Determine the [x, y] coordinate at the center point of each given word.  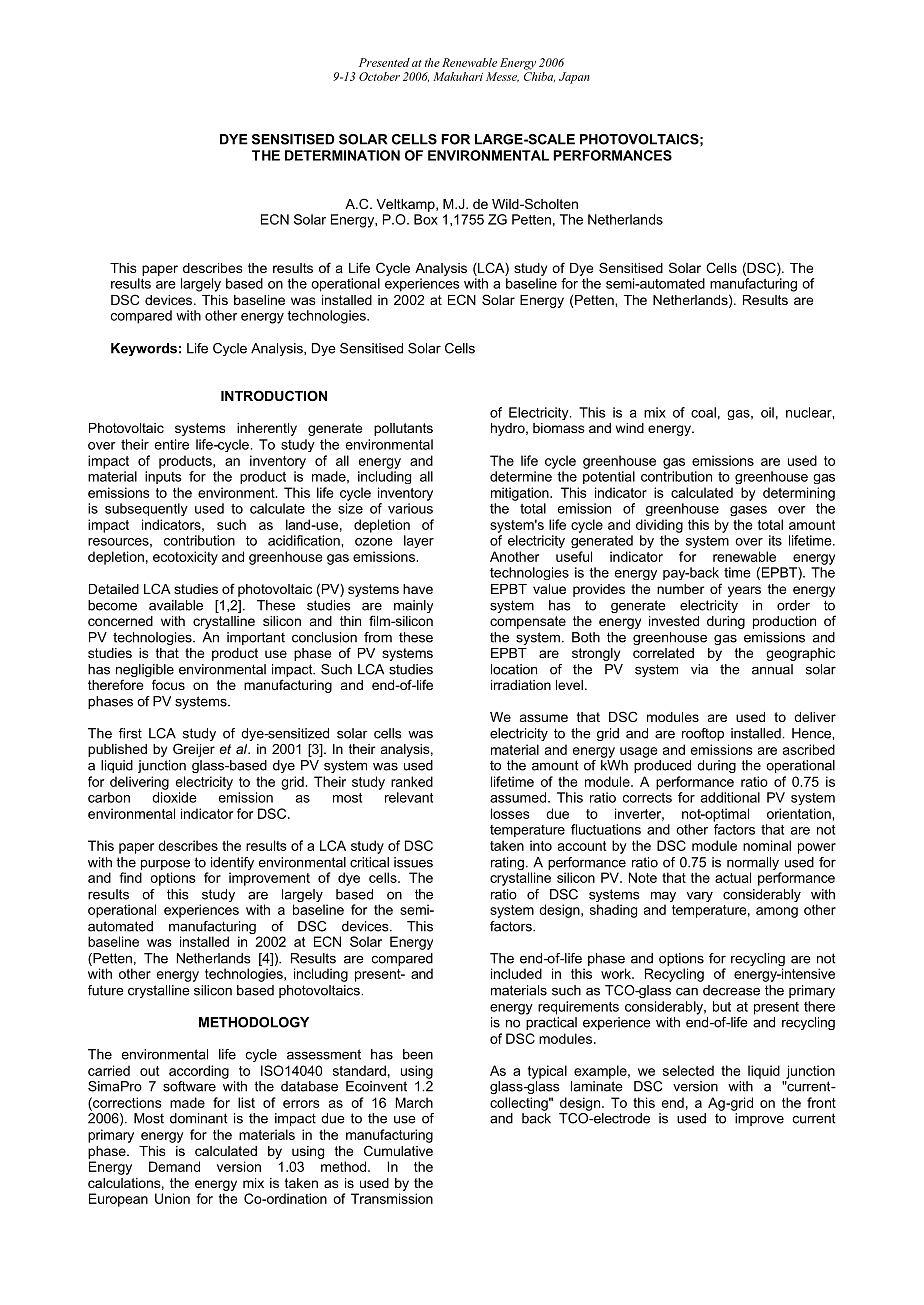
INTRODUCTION [274, 395]
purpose [165, 864]
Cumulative [398, 1150]
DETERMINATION [342, 155]
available [176, 605]
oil [767, 412]
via [699, 669]
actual [733, 877]
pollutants [403, 429]
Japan [574, 78]
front [821, 1102]
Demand [174, 1166]
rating [507, 863]
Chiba [539, 77]
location [514, 669]
